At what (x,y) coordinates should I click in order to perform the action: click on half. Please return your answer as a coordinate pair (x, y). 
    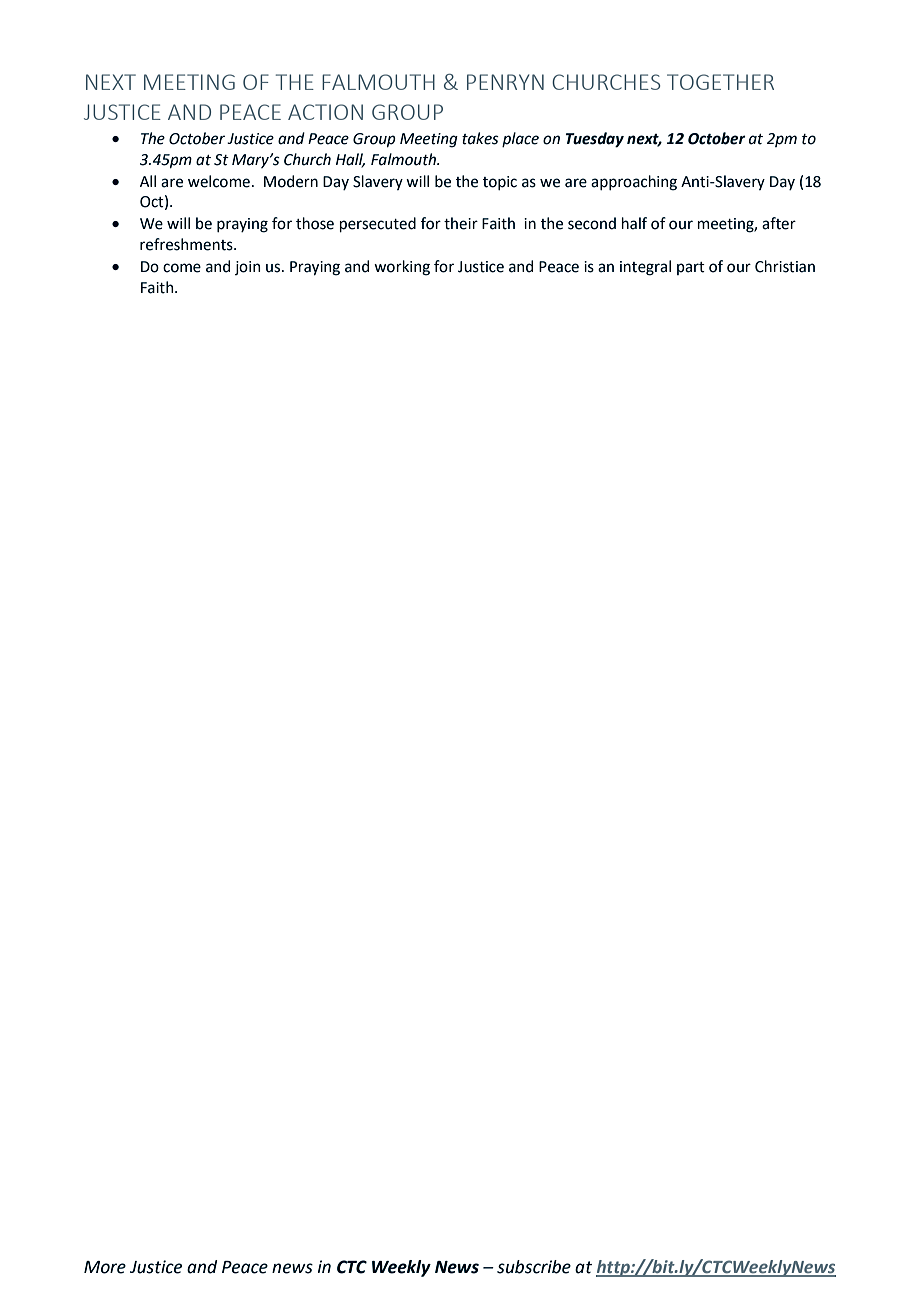
    Looking at the image, I should click on (634, 223).
